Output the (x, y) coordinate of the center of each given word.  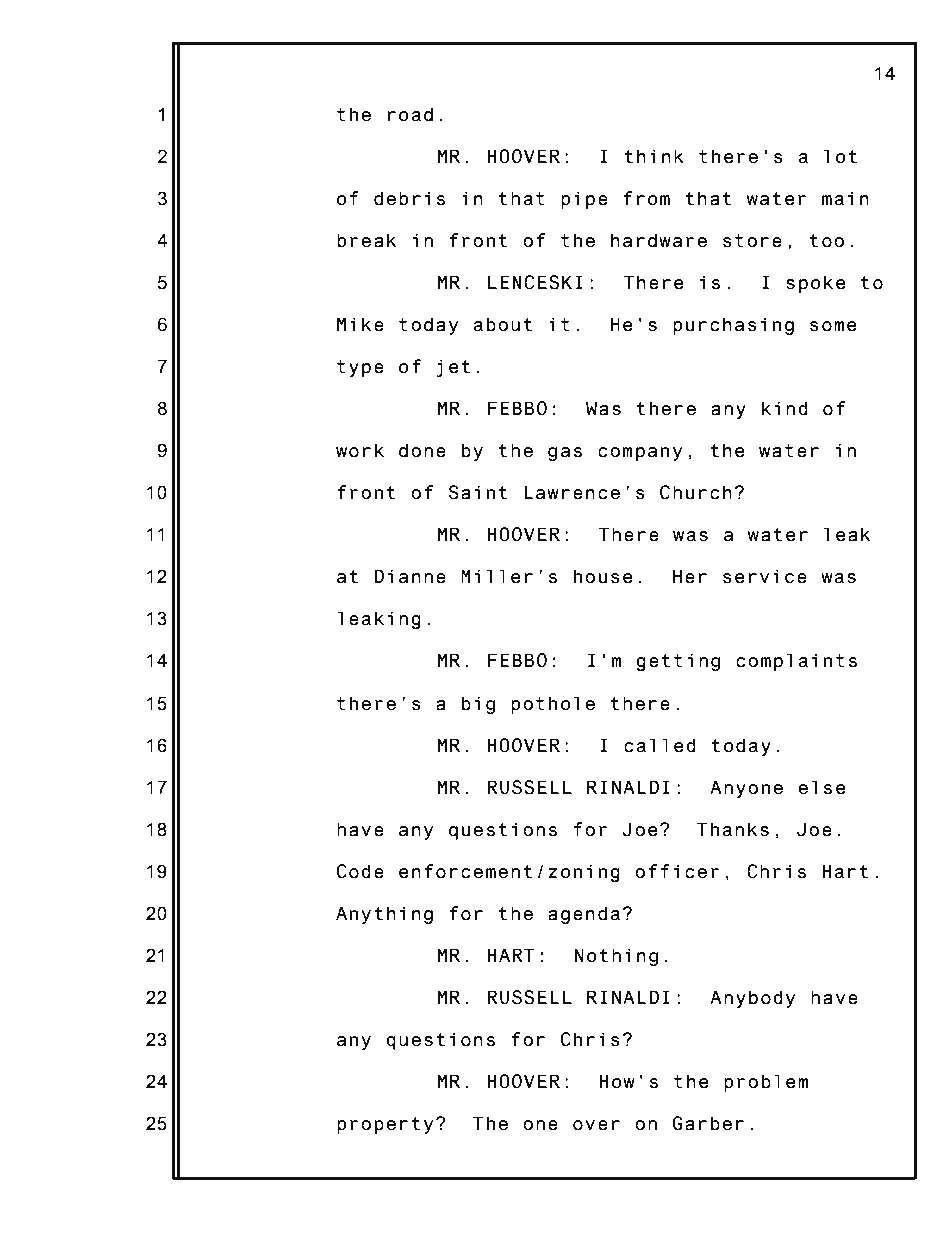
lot (840, 156)
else (822, 787)
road (410, 114)
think (654, 156)
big (478, 705)
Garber (708, 1123)
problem (766, 1083)
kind (785, 408)
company (640, 454)
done (422, 450)
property (385, 1125)
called (660, 745)
